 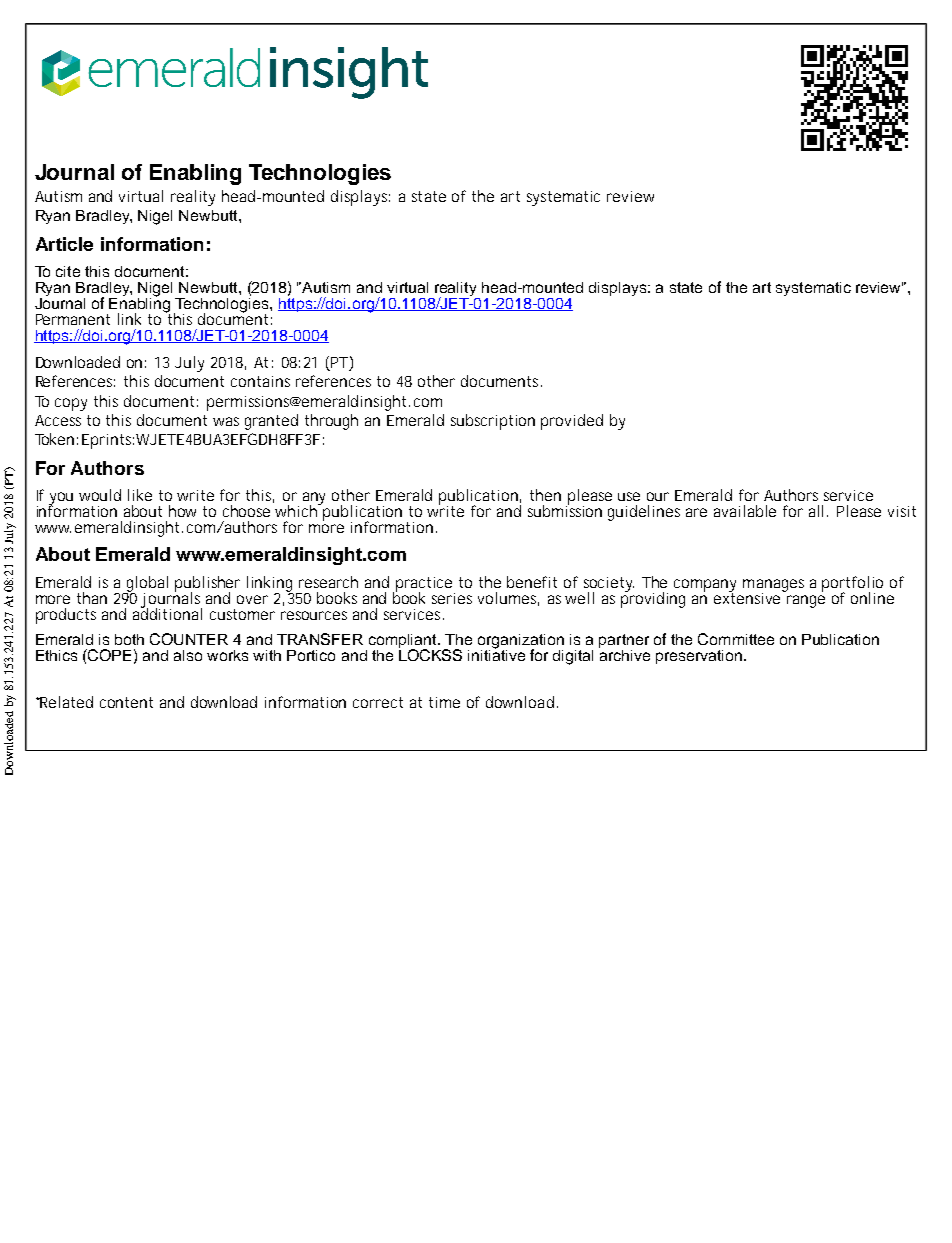 What do you see at coordinates (700, 657) in the screenshot?
I see `preservation` at bounding box center [700, 657].
